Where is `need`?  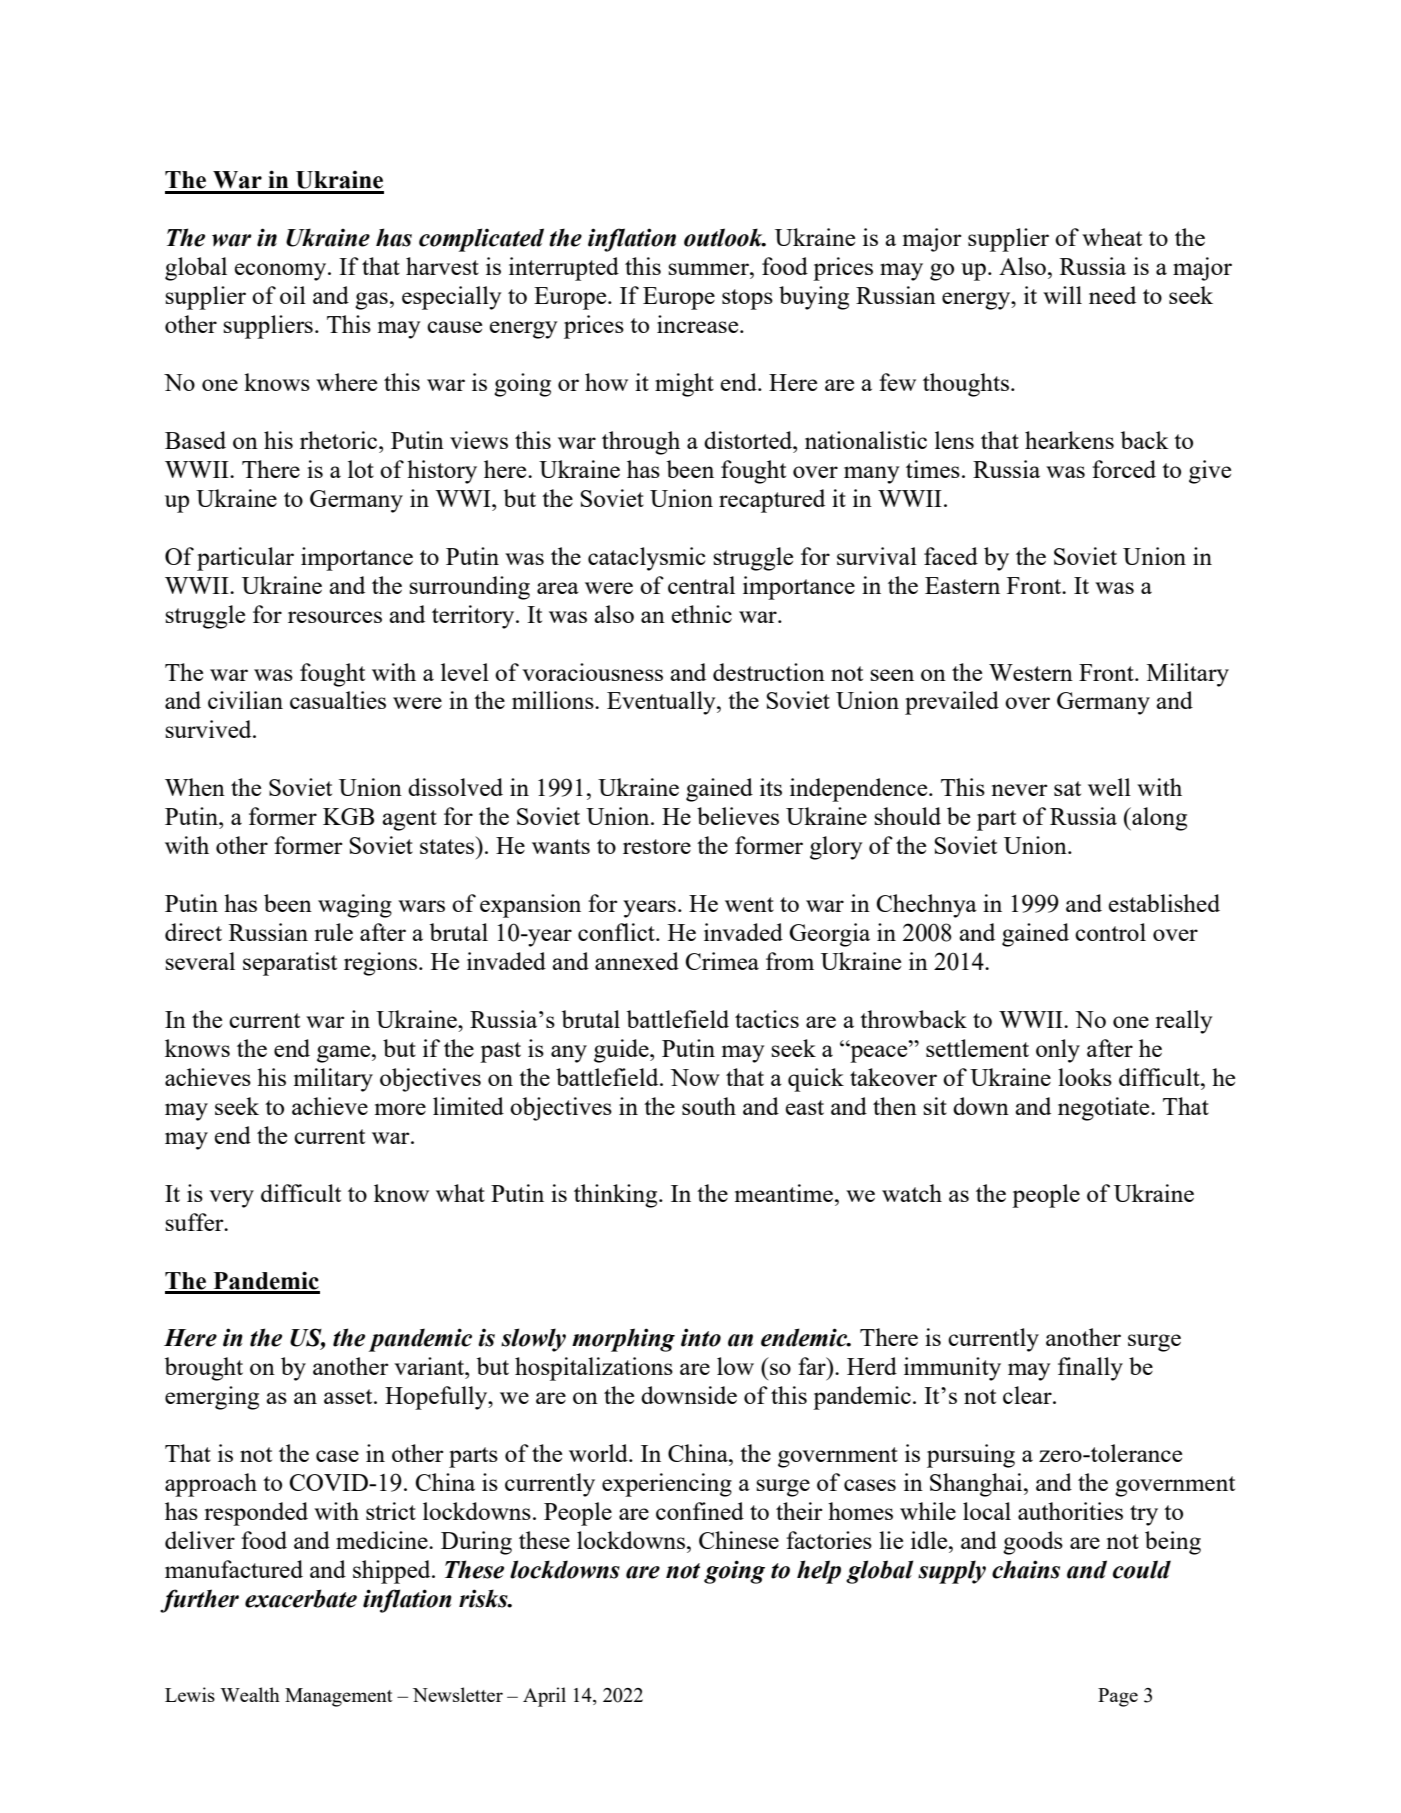
need is located at coordinates (1112, 295).
